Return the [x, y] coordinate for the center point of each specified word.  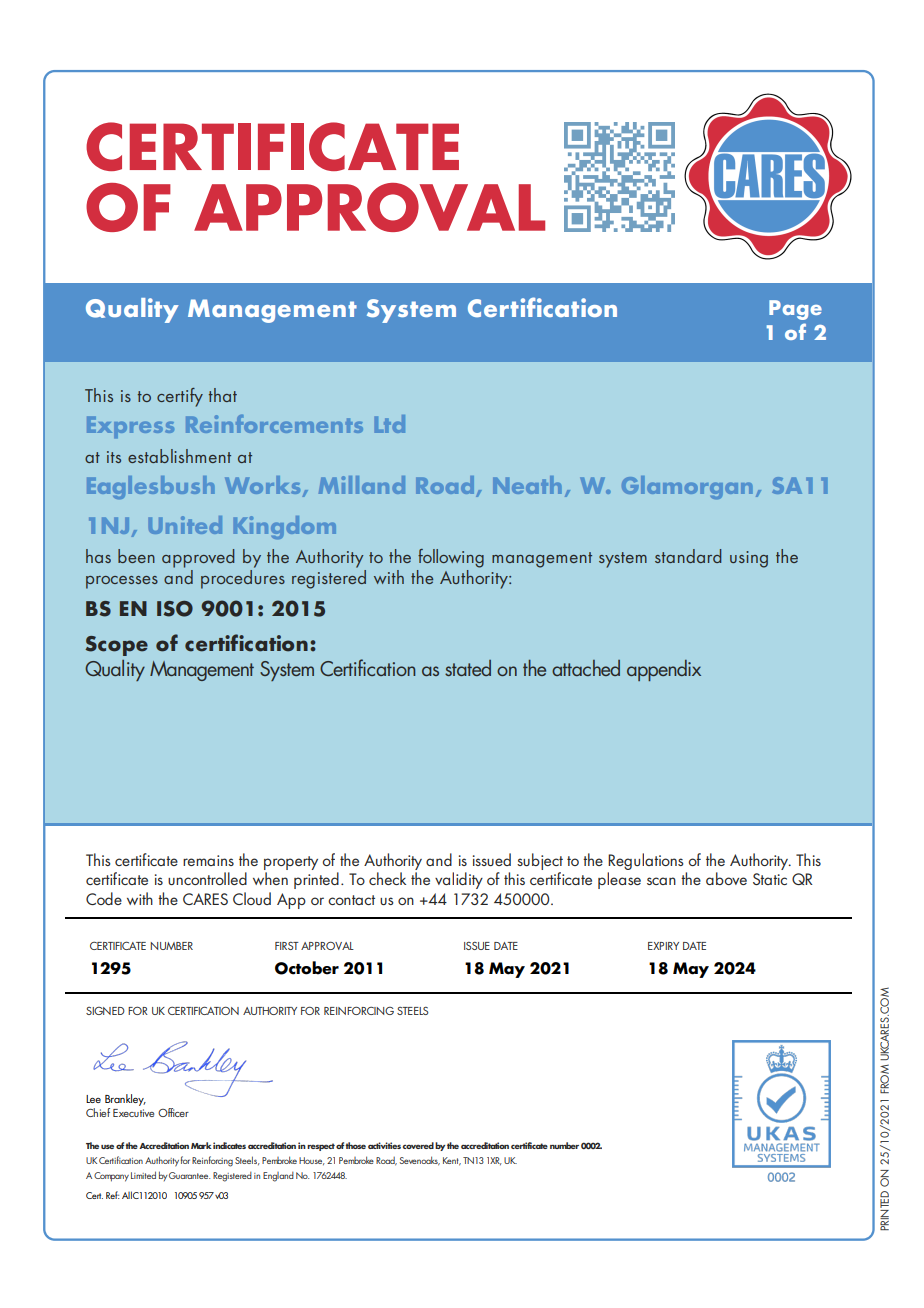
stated [468, 668]
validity [459, 880]
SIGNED [105, 1011]
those [355, 1145]
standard [688, 556]
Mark [201, 1145]
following [451, 558]
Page [795, 310]
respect [321, 1147]
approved [198, 558]
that [223, 395]
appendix [664, 670]
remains [208, 860]
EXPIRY [663, 946]
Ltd [390, 424]
